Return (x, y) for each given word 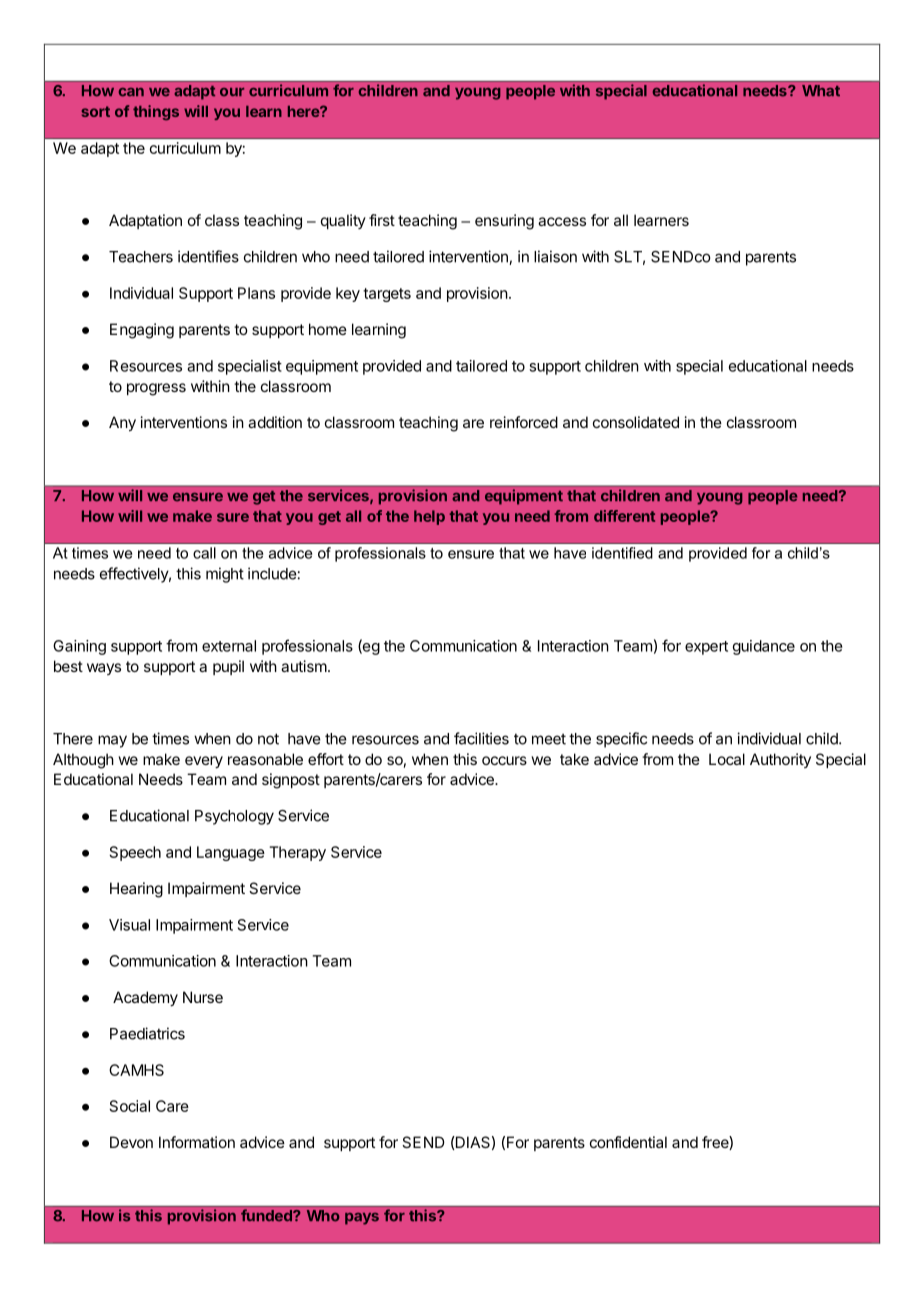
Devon (131, 1142)
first (382, 220)
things (156, 112)
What (821, 90)
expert (706, 648)
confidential (628, 1142)
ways (104, 669)
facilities (481, 738)
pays (362, 1219)
